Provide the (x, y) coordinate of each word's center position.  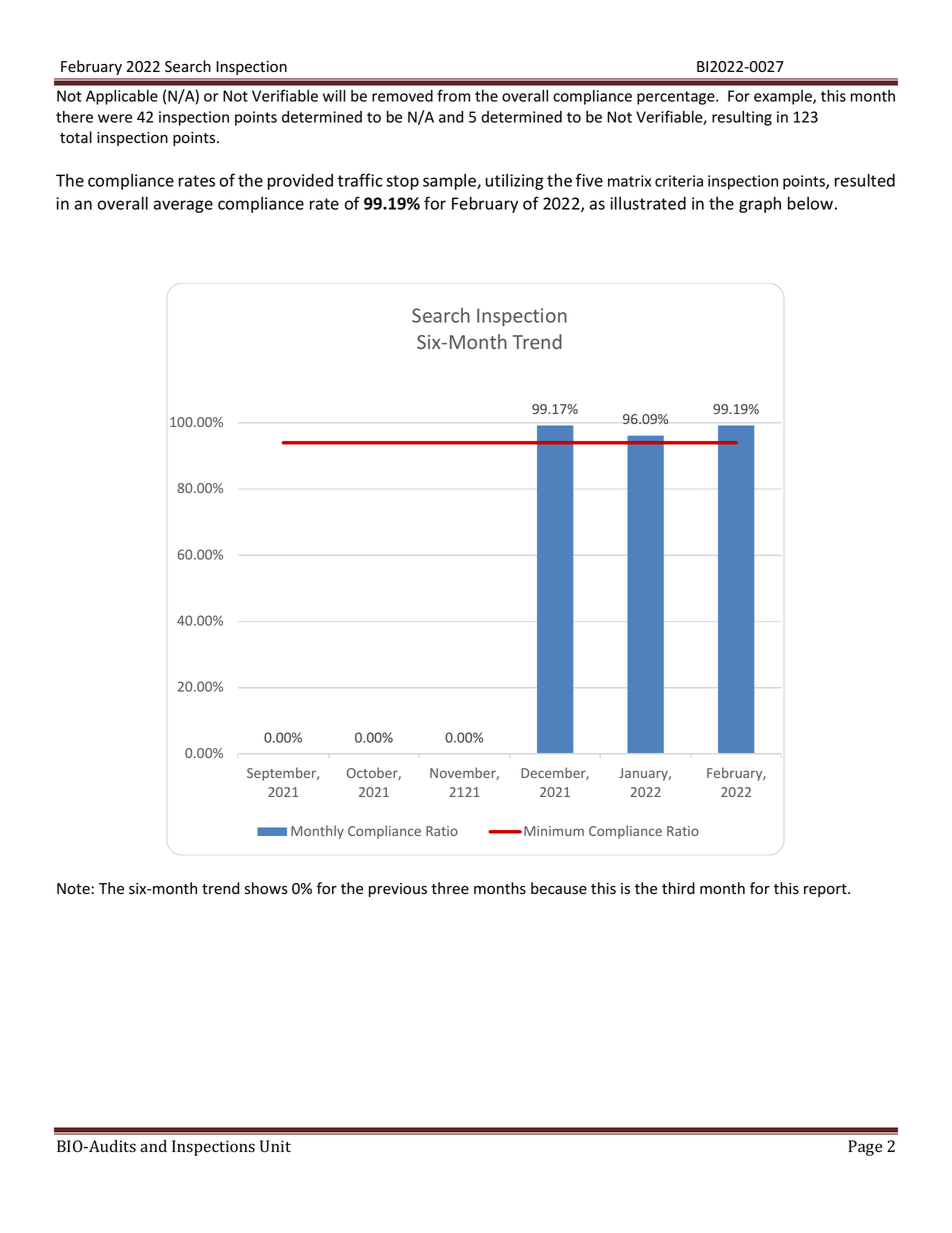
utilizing (515, 182)
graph (760, 204)
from (453, 95)
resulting (742, 118)
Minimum (554, 831)
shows (266, 888)
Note (73, 889)
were (115, 118)
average (183, 206)
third (678, 888)
